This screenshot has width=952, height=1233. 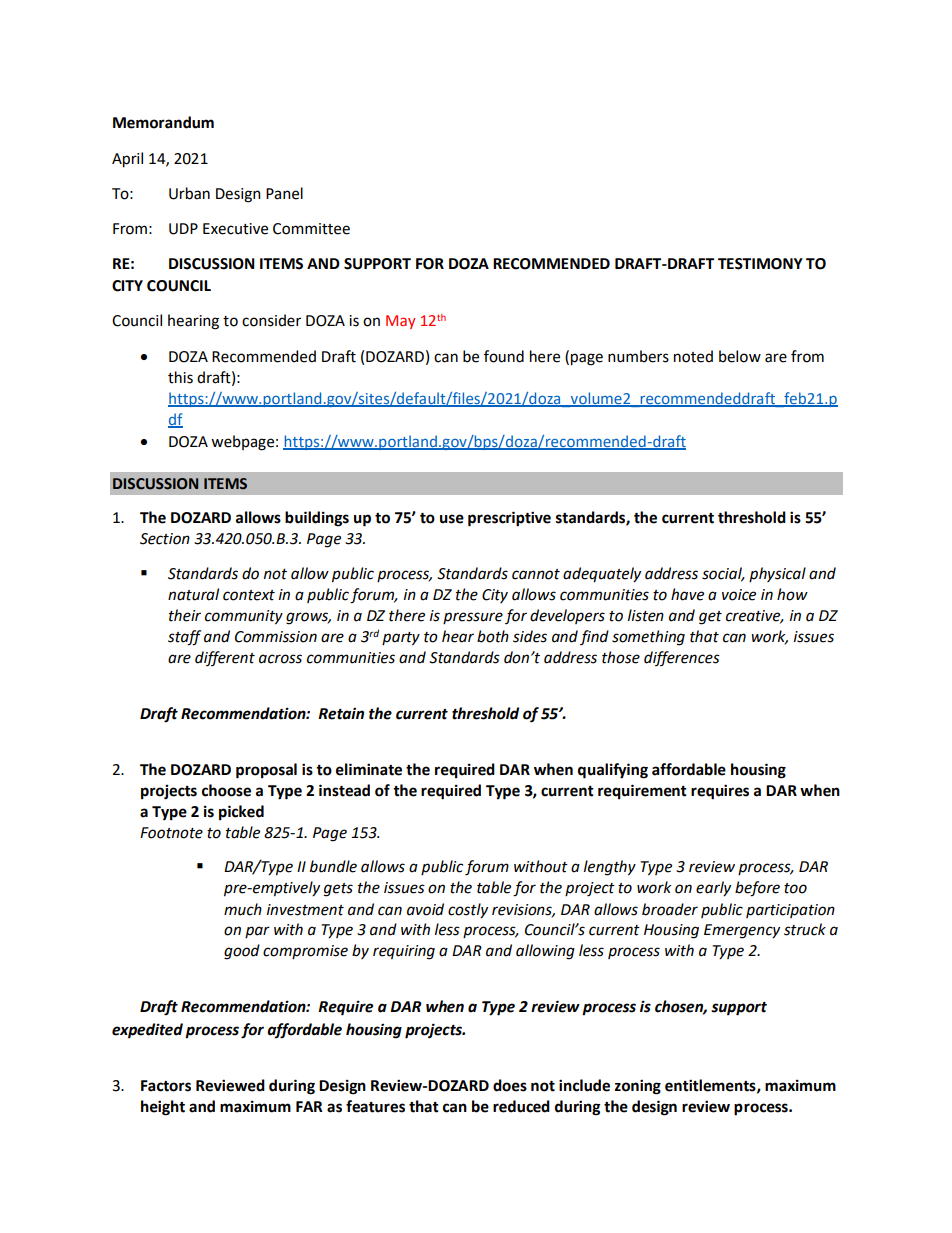 What do you see at coordinates (180, 377) in the screenshot?
I see `this` at bounding box center [180, 377].
